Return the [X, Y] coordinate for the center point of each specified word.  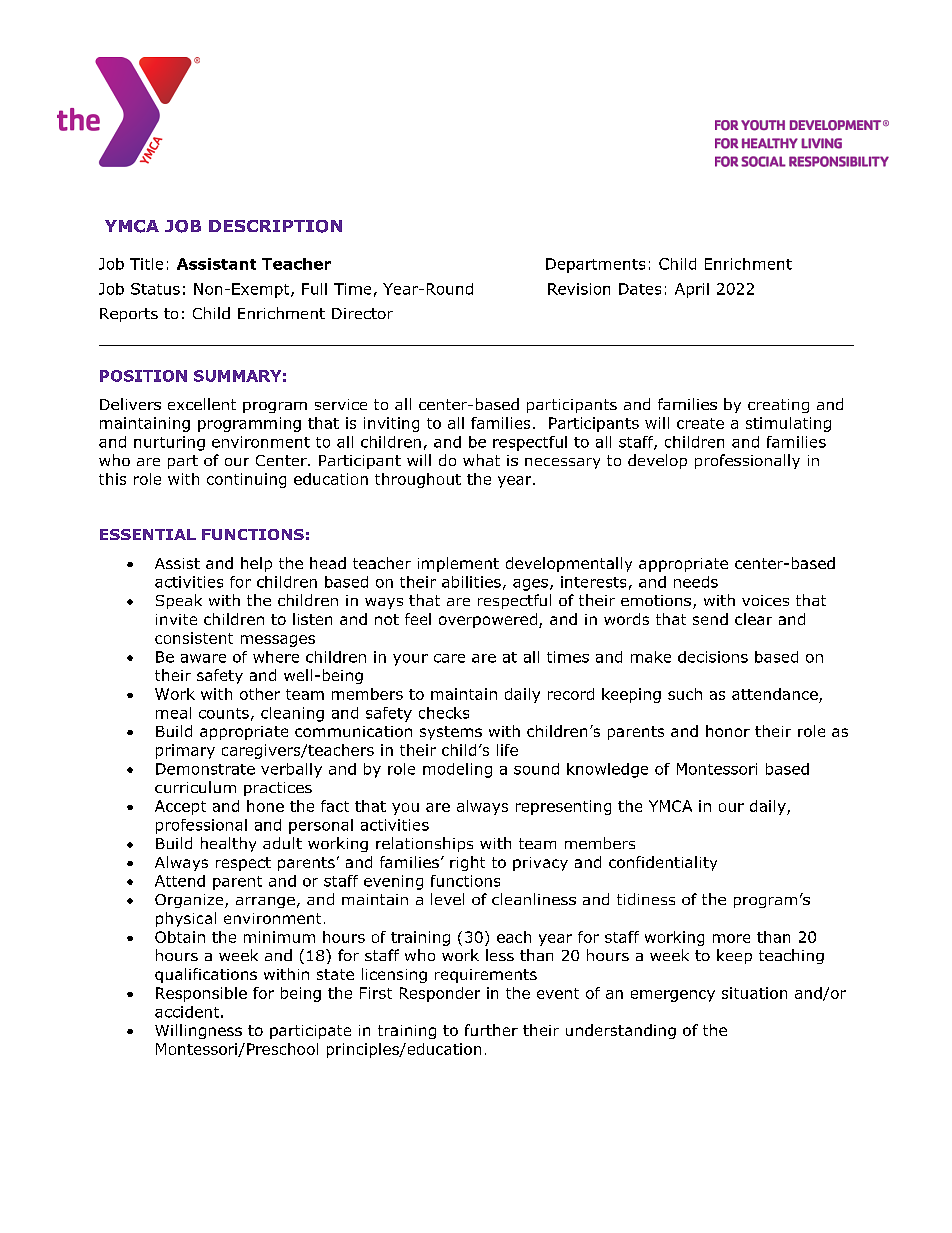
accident [187, 1012]
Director [362, 313]
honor [728, 731]
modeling [457, 770]
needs [696, 582]
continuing [246, 480]
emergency [673, 996]
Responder [440, 994]
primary [185, 751]
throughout [418, 480]
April [692, 290]
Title [146, 264]
